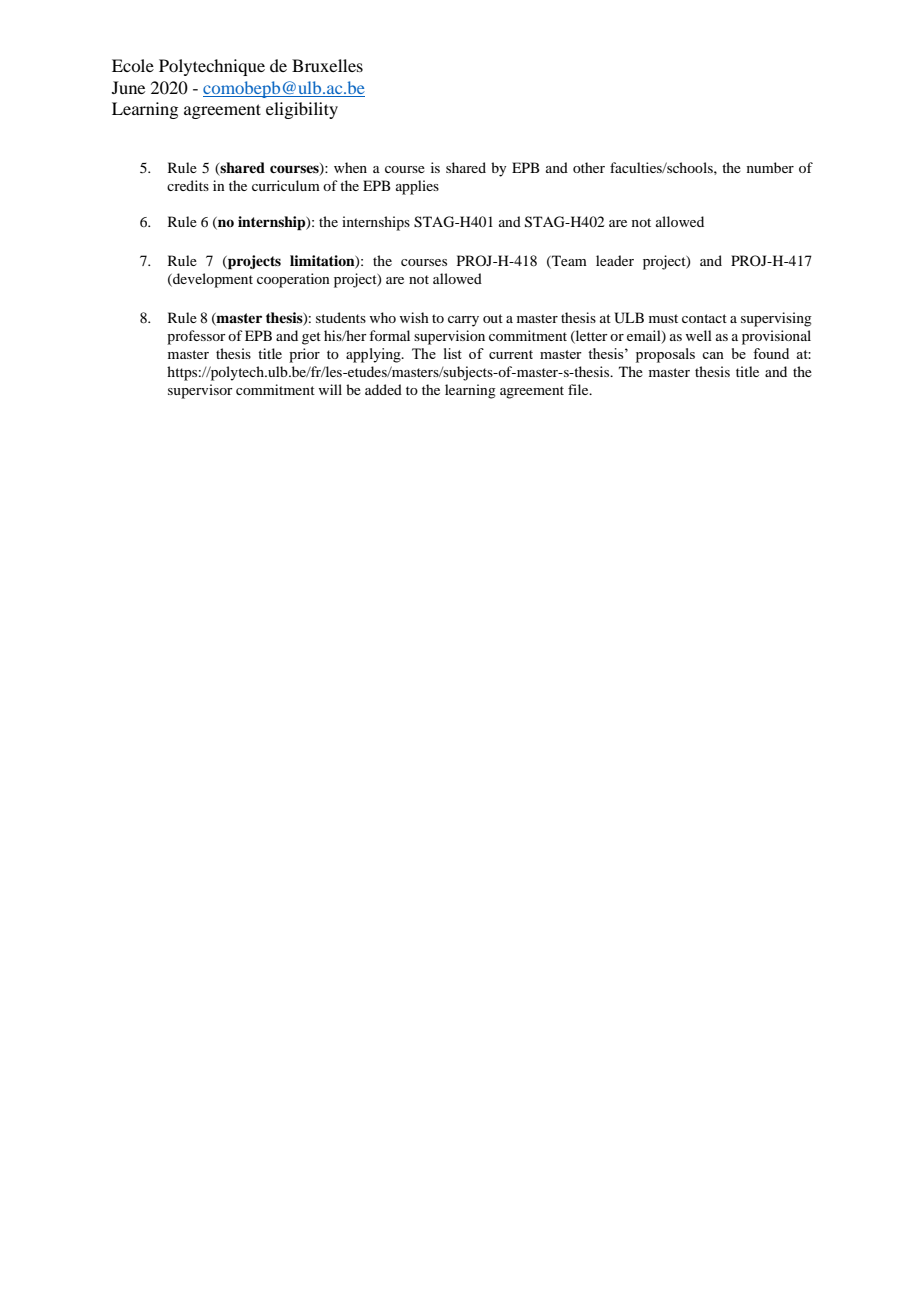 This document has height=1308, width=924. Describe the element at coordinates (417, 187) in the document. I see `applies` at that location.
